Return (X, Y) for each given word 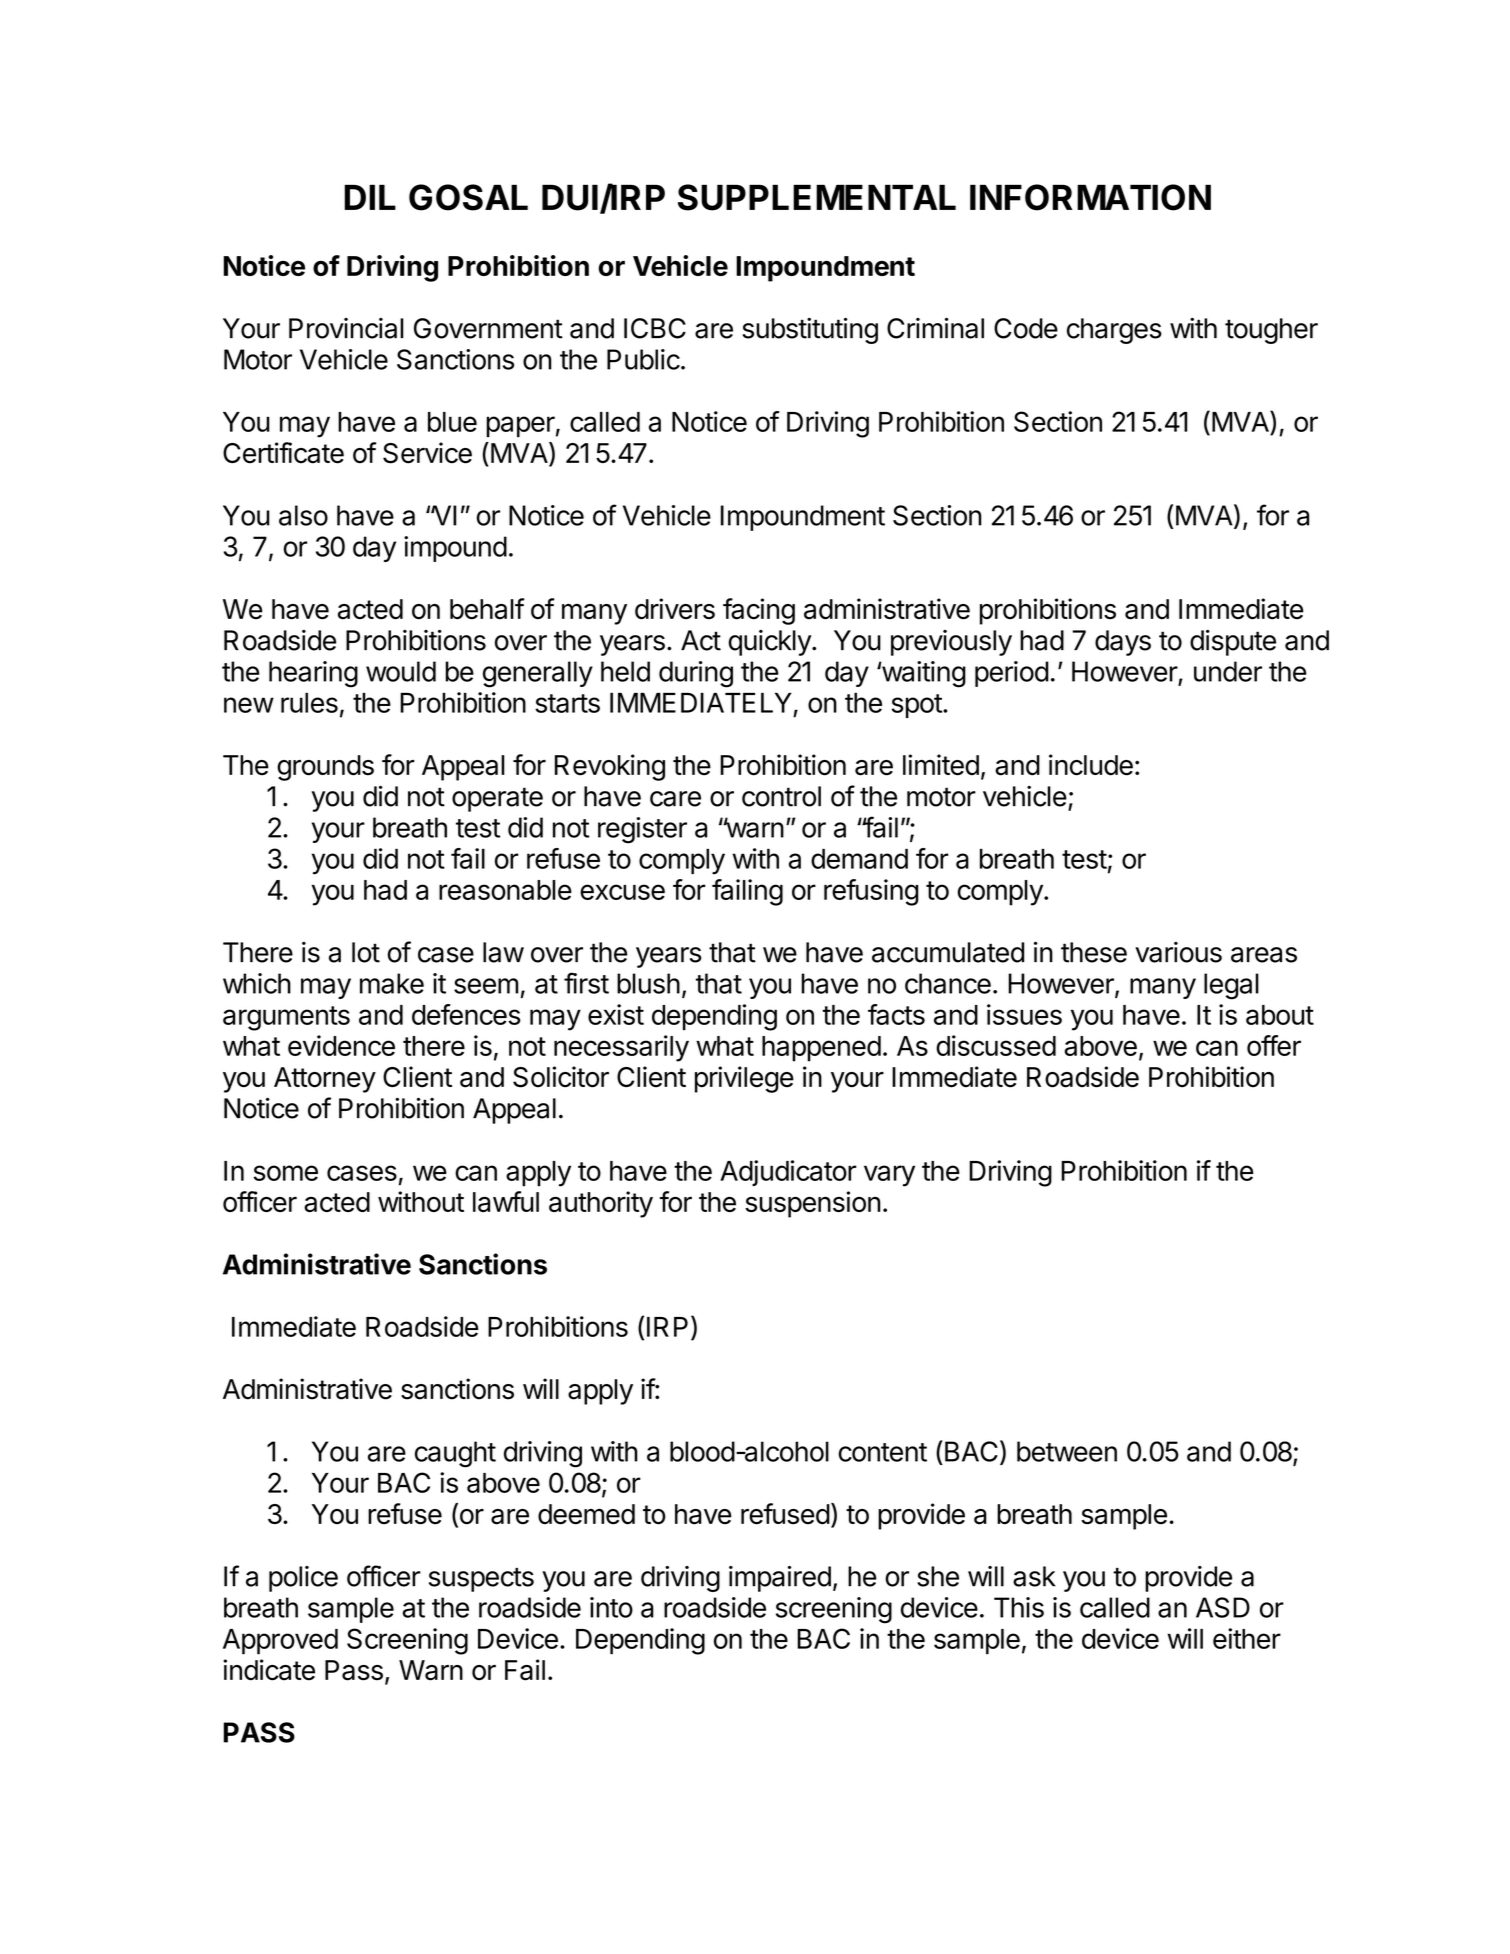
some (286, 1173)
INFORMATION (1090, 197)
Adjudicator (788, 1173)
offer (1274, 1045)
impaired (780, 1579)
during (696, 674)
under (1228, 671)
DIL (370, 197)
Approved (280, 1642)
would (401, 671)
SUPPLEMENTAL (817, 197)
